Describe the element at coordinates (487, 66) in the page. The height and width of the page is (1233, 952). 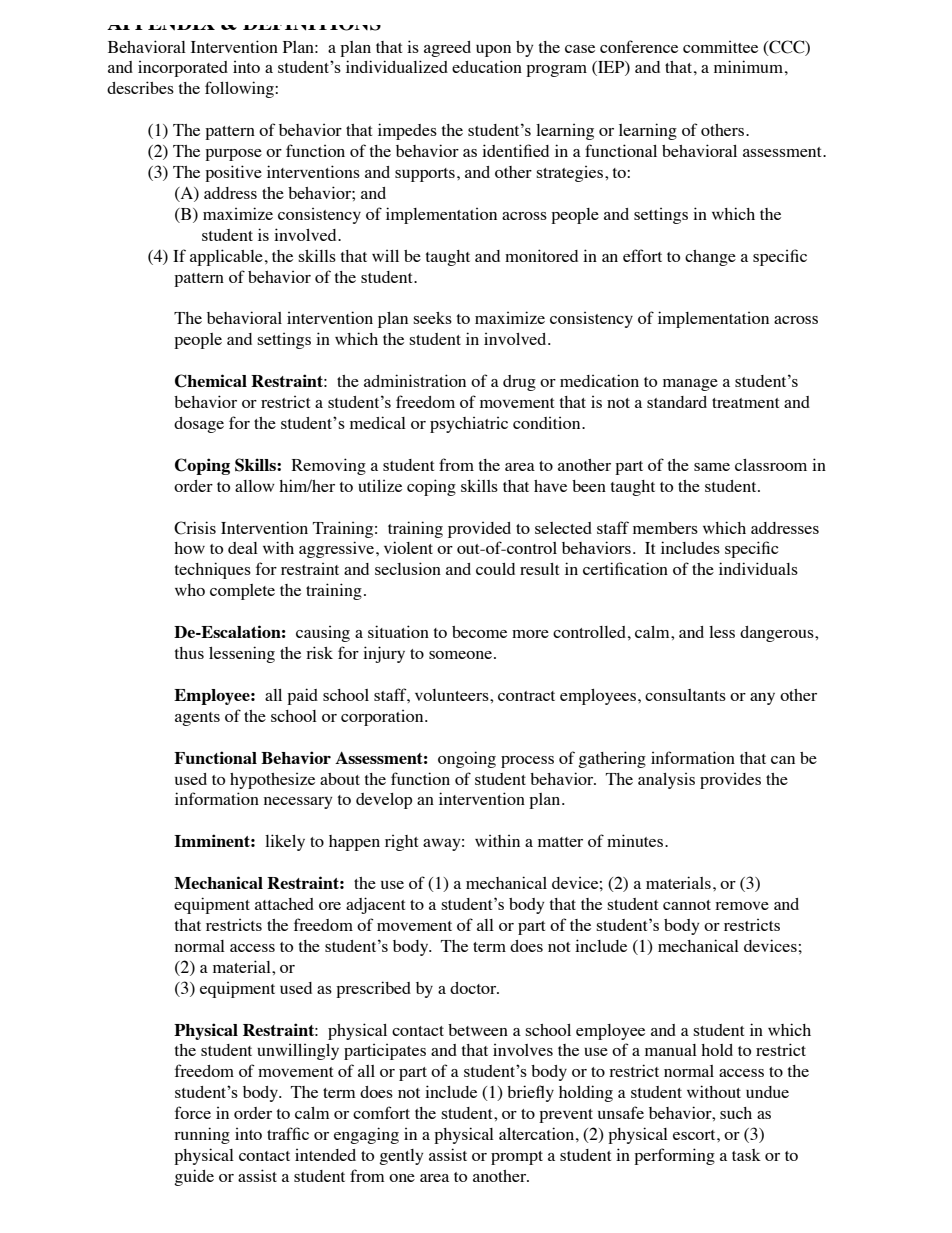
I see `education` at that location.
